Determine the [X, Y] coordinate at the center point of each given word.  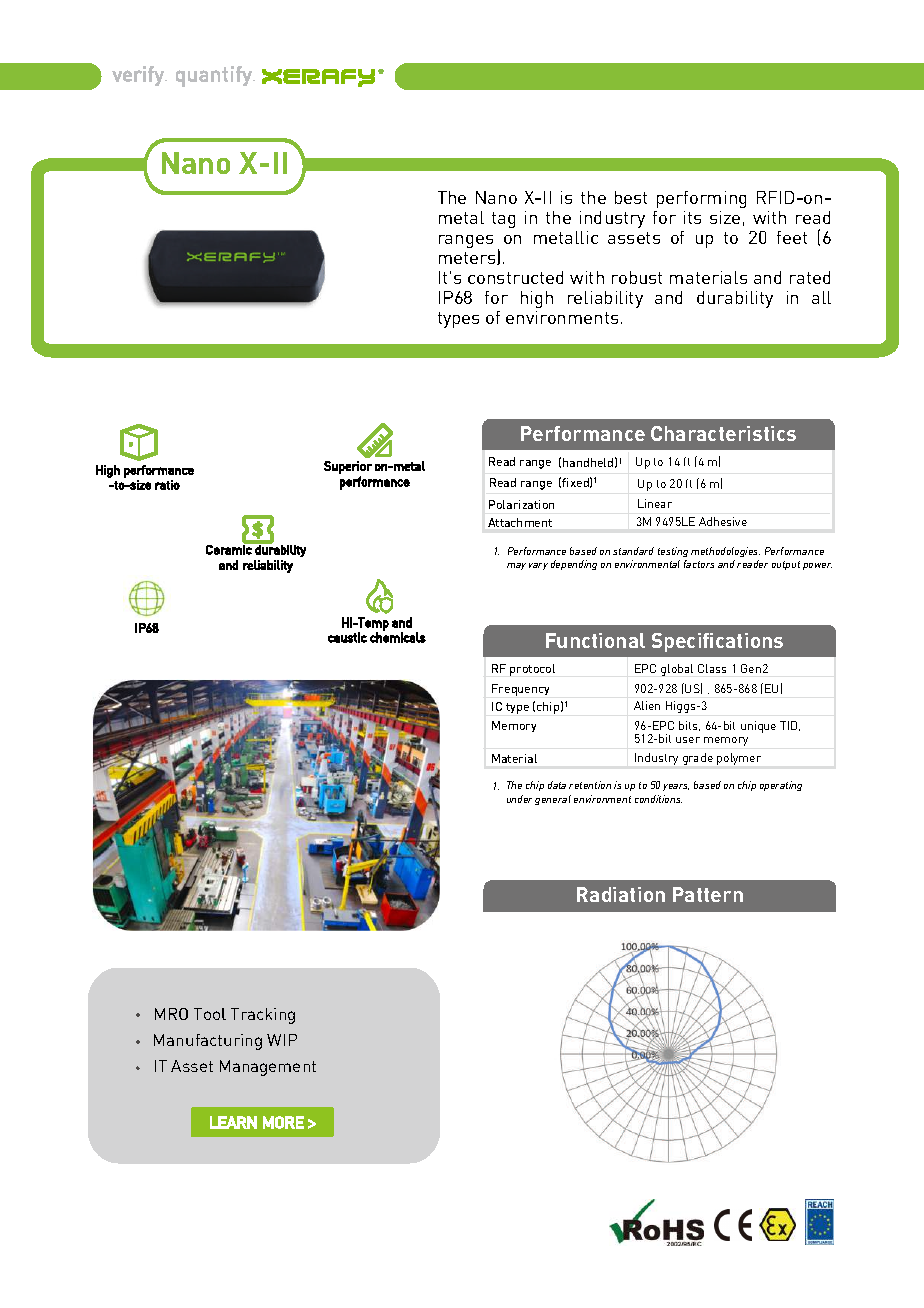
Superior [348, 467]
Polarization [521, 504]
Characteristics [723, 433]
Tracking [263, 1016]
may [516, 566]
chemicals [398, 636]
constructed [515, 277]
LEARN [233, 1122]
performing [701, 199]
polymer [739, 759]
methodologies [725, 554]
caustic [347, 637]
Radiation [621, 894]
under [519, 799]
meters [468, 258]
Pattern [708, 894]
